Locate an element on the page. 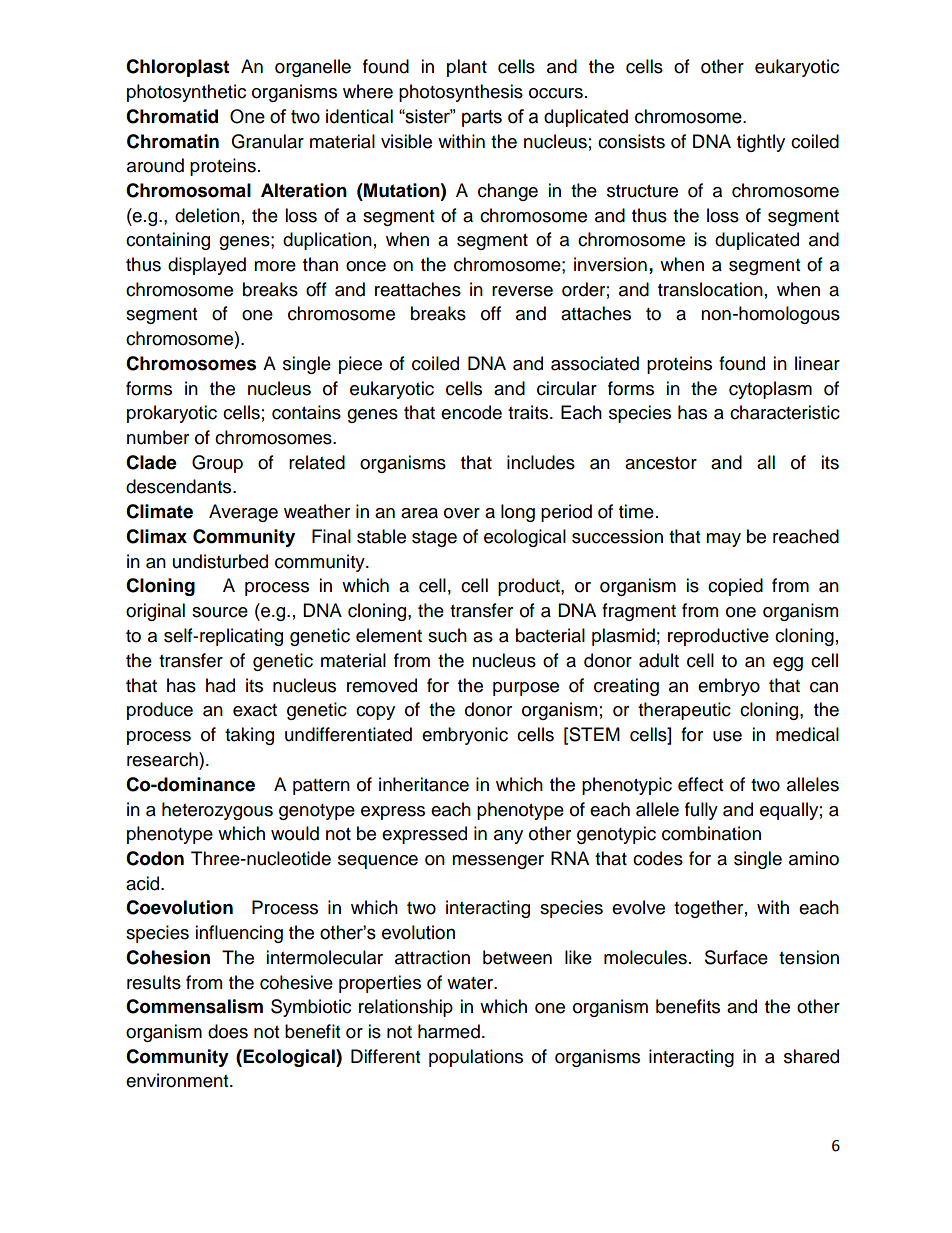 The image size is (952, 1233). encode is located at coordinates (471, 412).
